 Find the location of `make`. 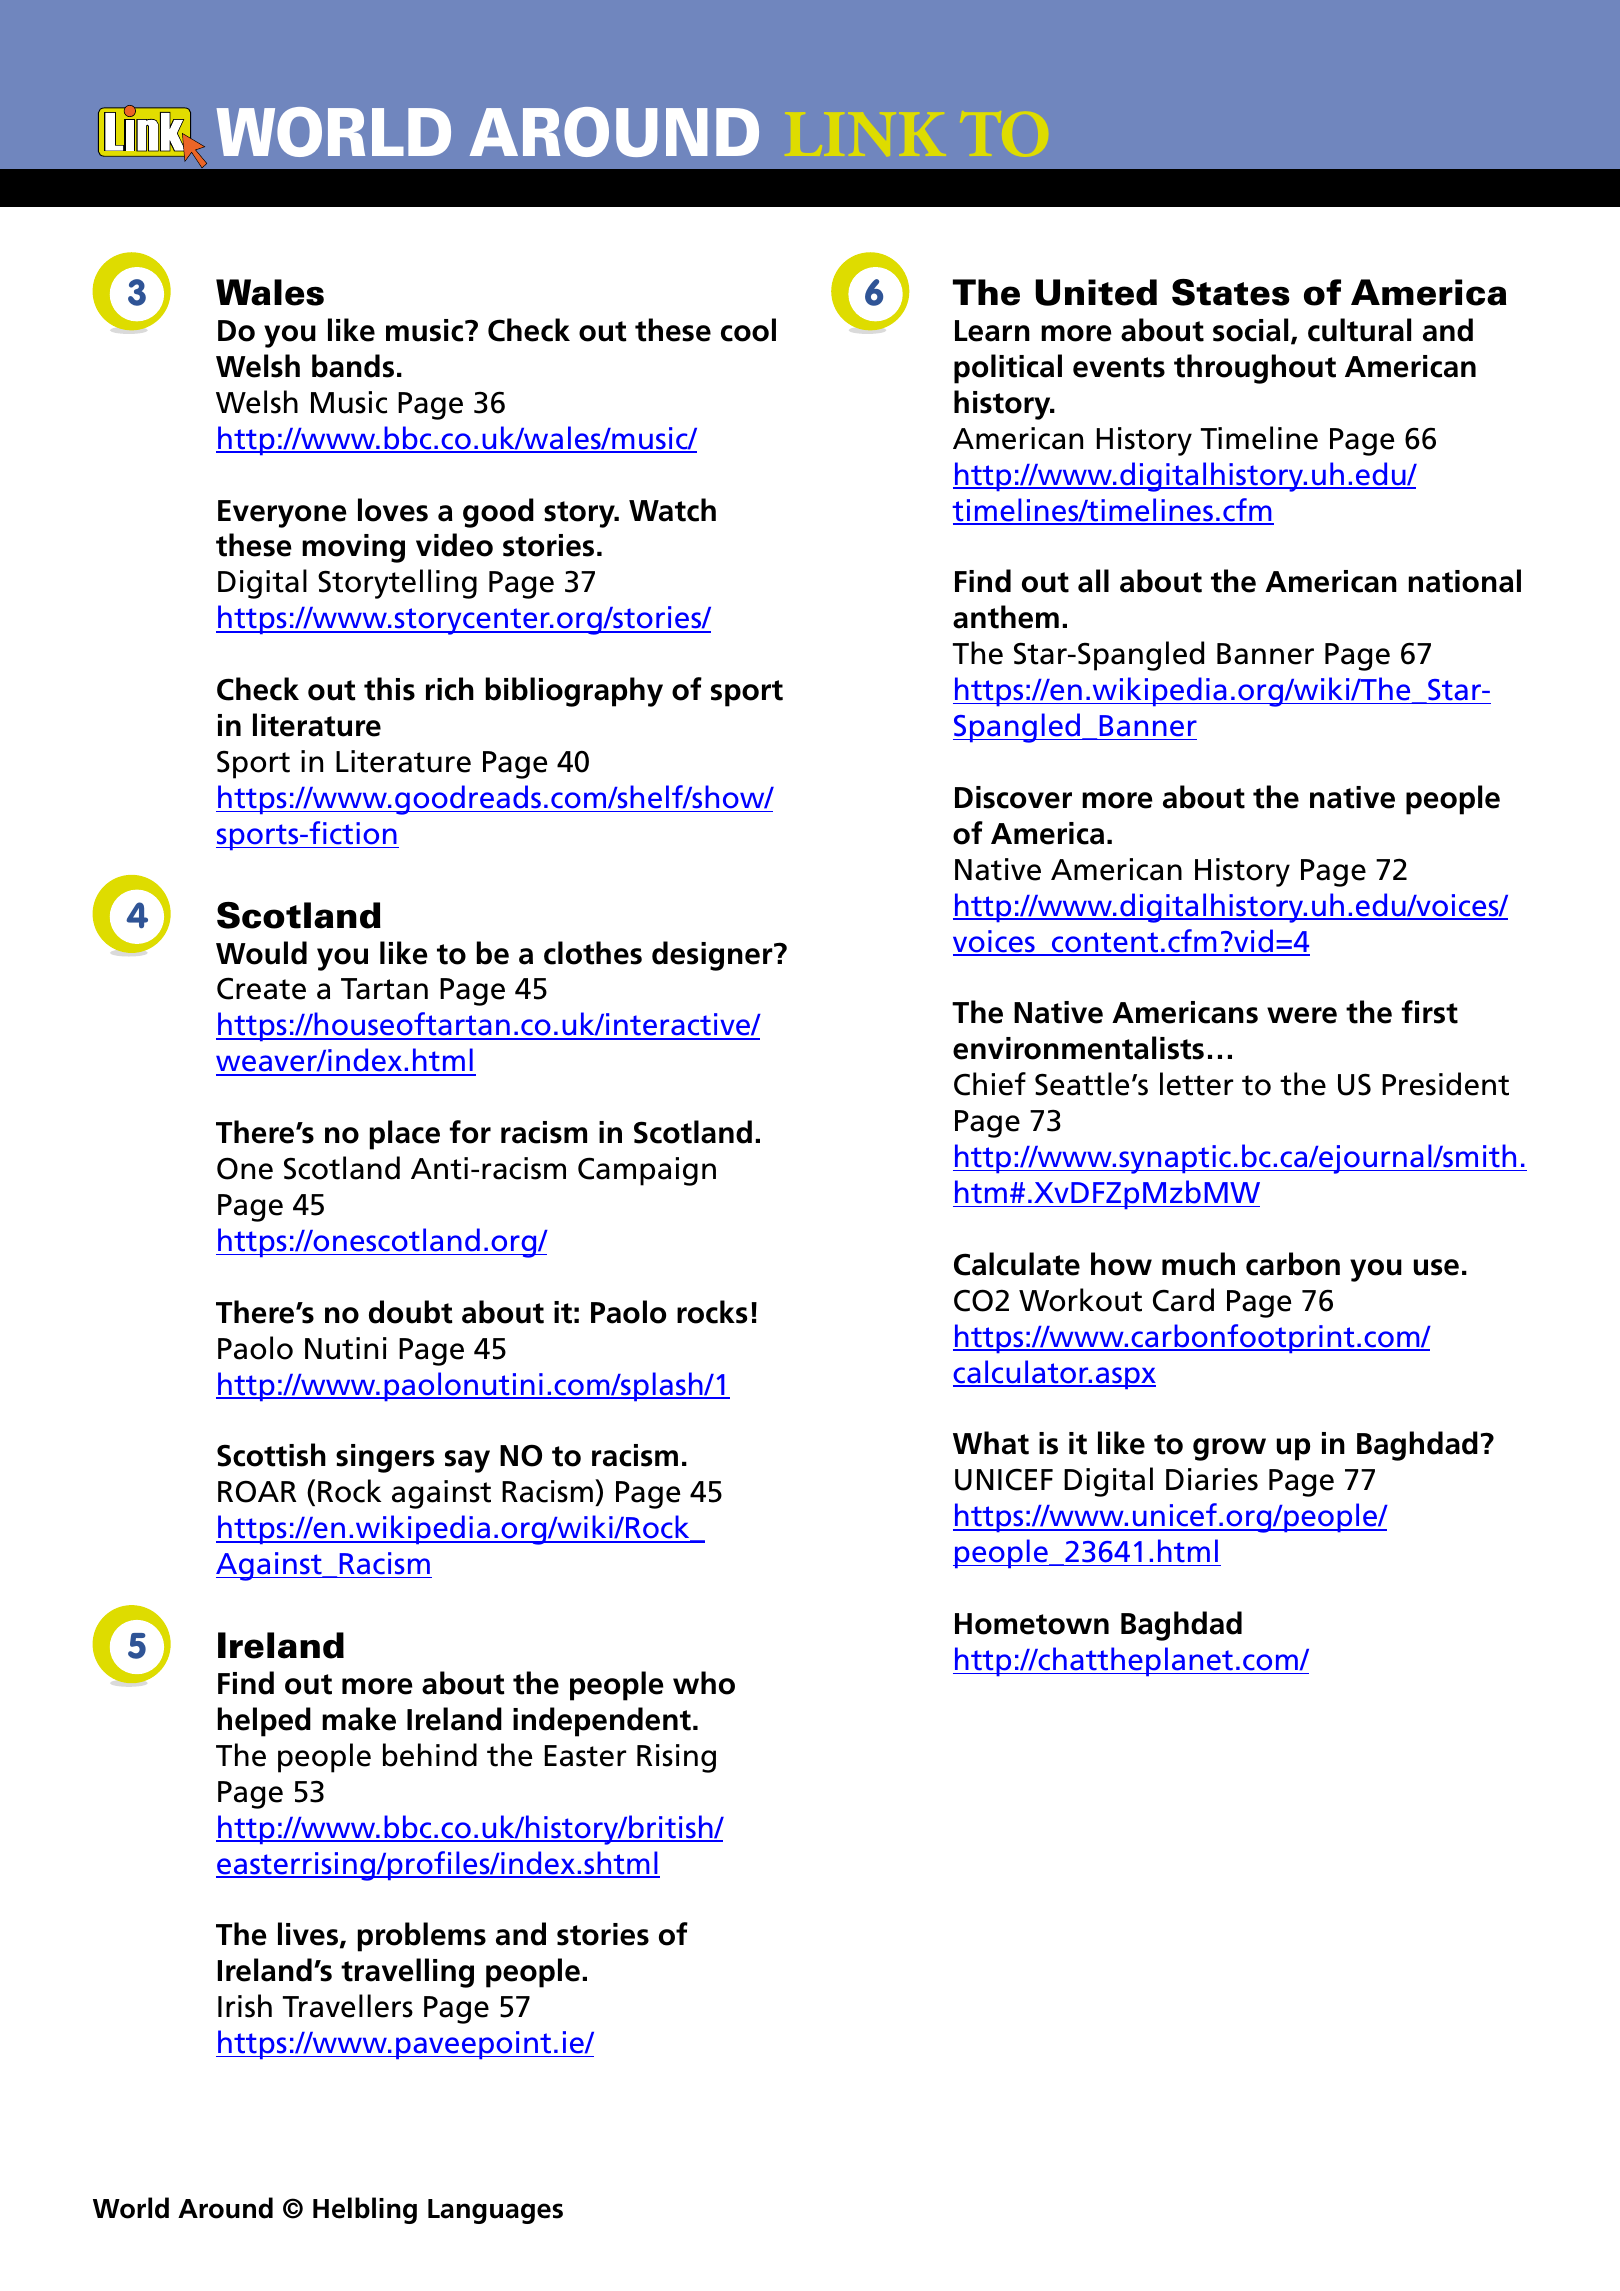

make is located at coordinates (359, 1719).
